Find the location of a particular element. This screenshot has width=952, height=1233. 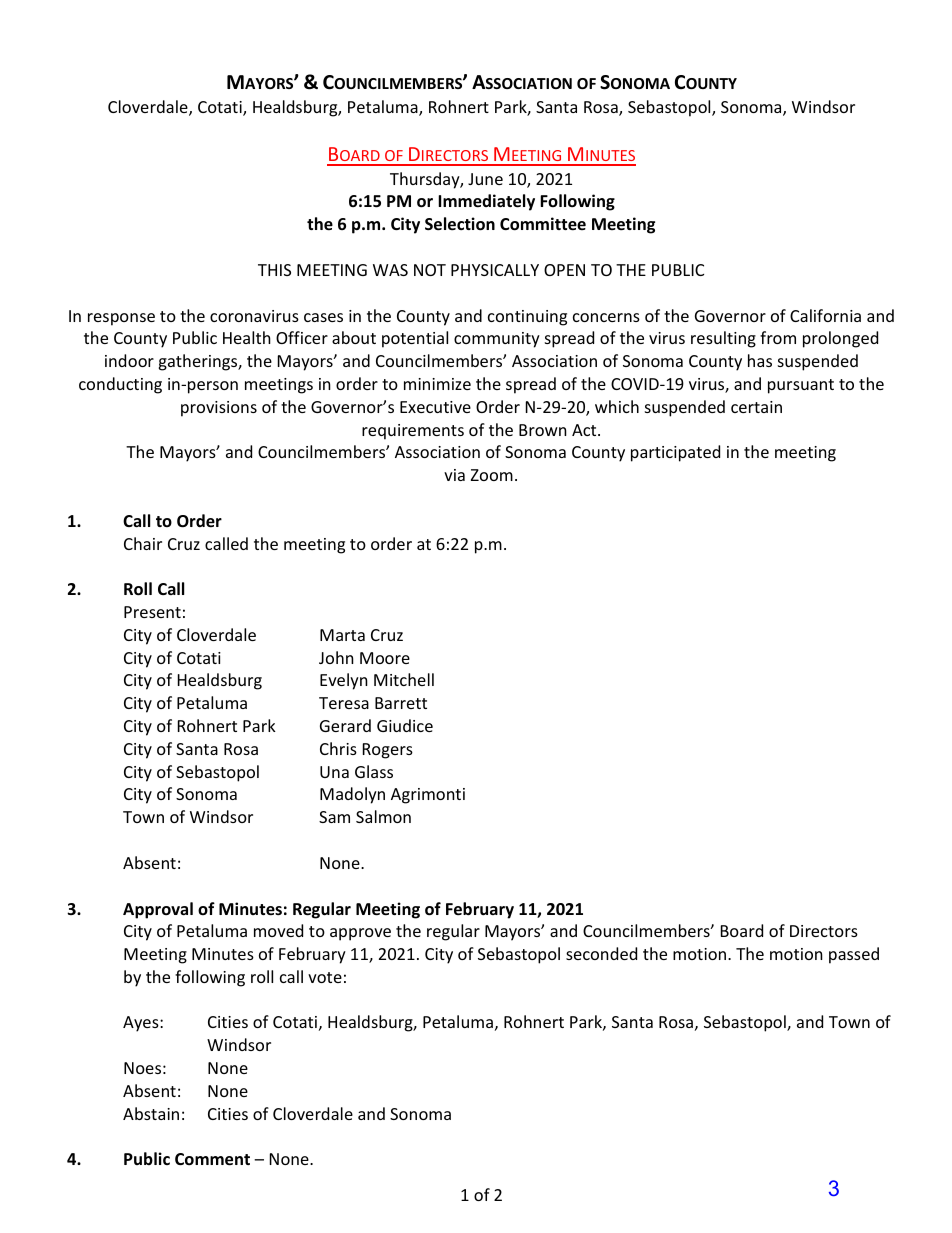

Immediately is located at coordinates (486, 202).
